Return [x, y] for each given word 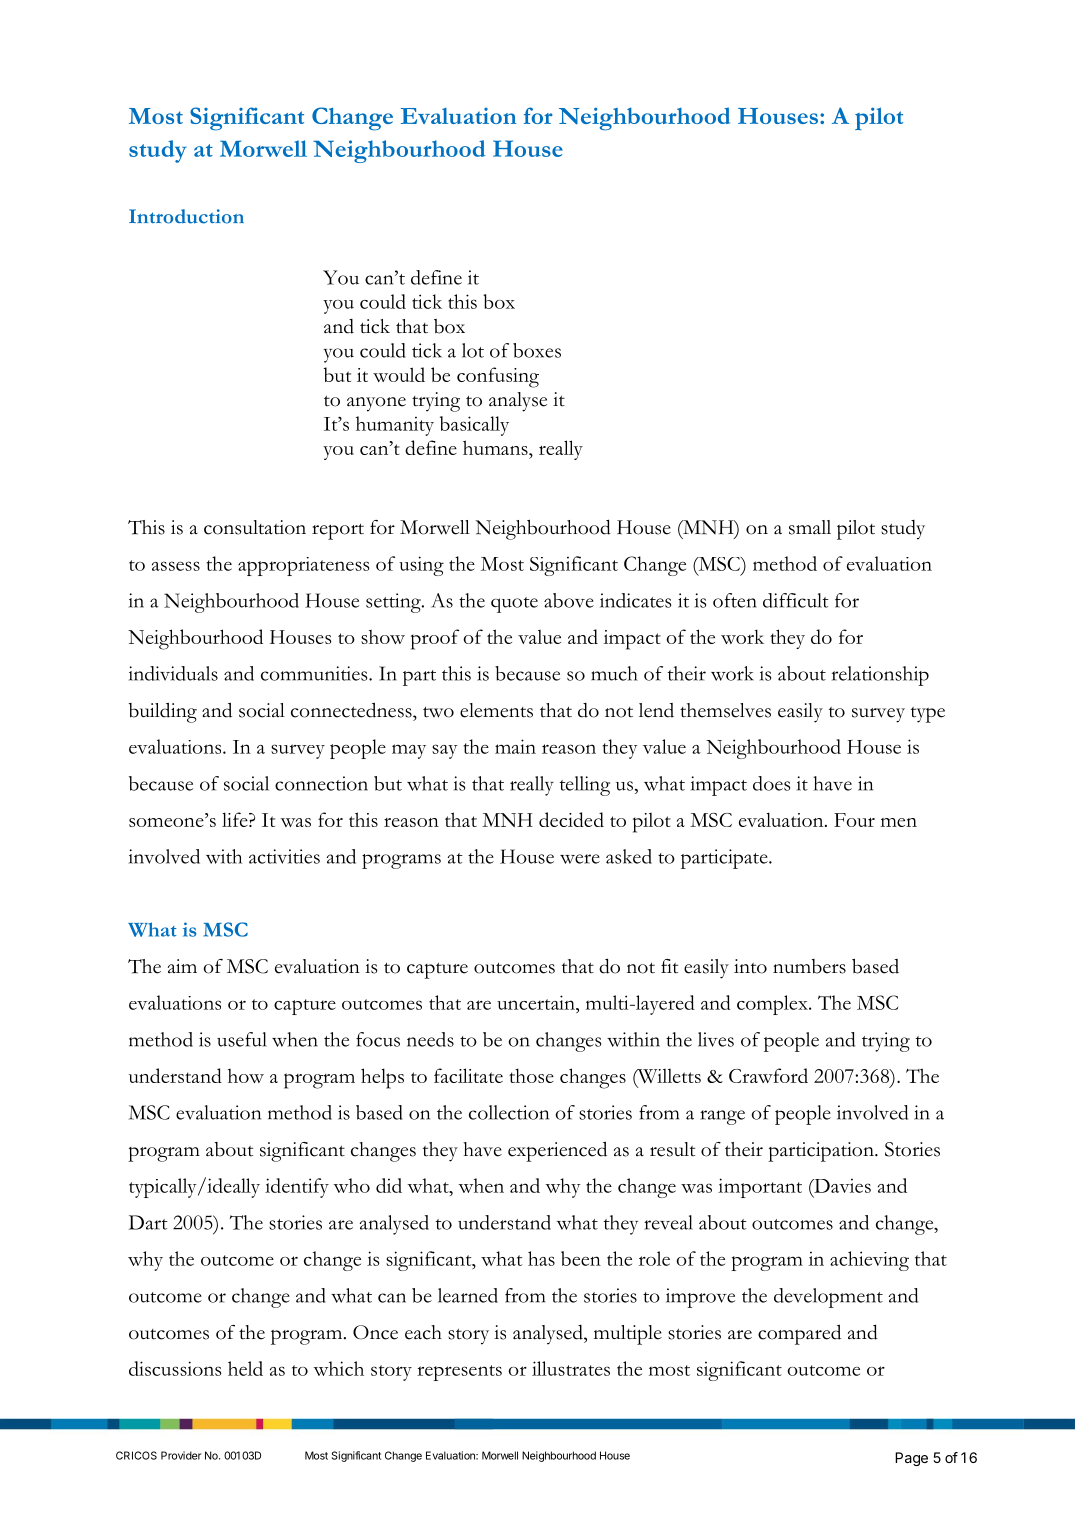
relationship [880, 676]
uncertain [537, 1002]
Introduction [186, 216]
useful [242, 1039]
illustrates [571, 1368]
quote [514, 605]
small [810, 527]
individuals [173, 673]
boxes [537, 350]
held [245, 1368]
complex [773, 1005]
